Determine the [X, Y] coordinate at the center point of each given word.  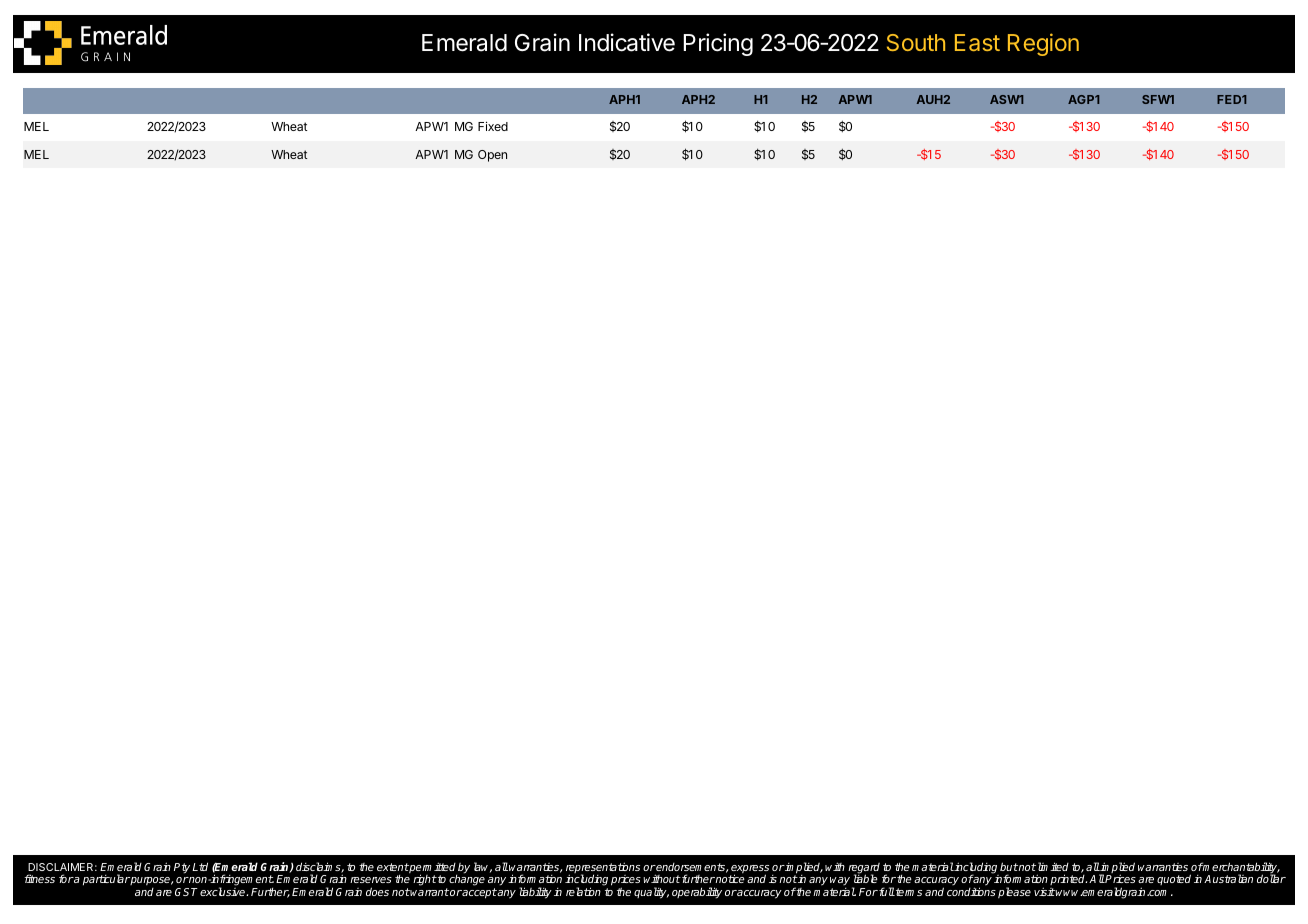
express [749, 870]
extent [393, 867]
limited [1052, 866]
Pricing [718, 44]
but [1009, 866]
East [977, 42]
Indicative [627, 42]
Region [1043, 44]
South [916, 42]
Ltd [200, 866]
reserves [371, 880]
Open [492, 156]
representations [603, 869]
